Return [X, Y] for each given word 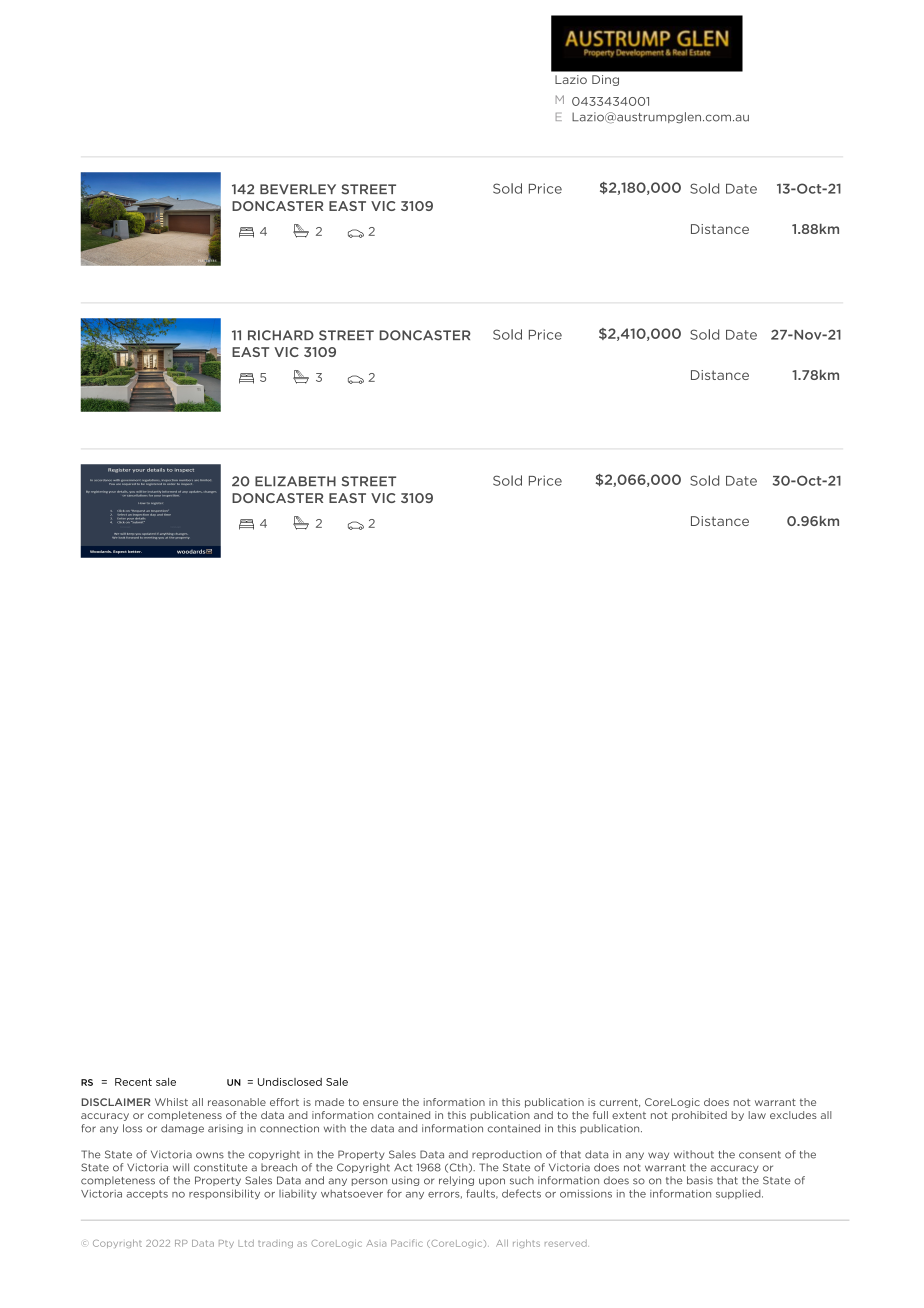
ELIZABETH [295, 481]
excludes [793, 1115]
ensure [380, 1103]
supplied [739, 1194]
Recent [133, 1082]
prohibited [699, 1116]
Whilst [171, 1102]
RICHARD [281, 335]
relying [456, 1181]
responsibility [224, 1194]
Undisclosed [290, 1082]
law [757, 1115]
